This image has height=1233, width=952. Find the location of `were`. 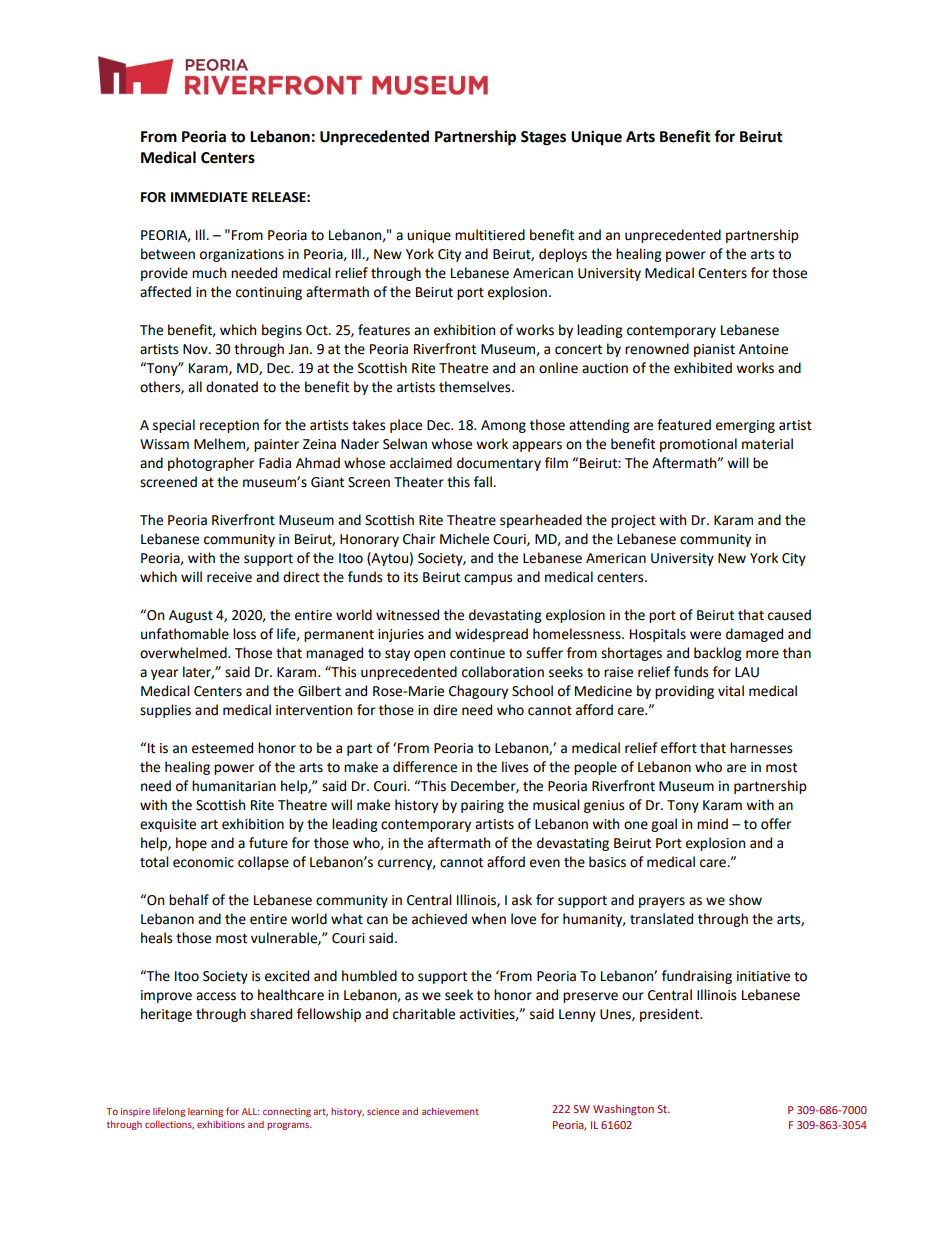

were is located at coordinates (705, 635).
